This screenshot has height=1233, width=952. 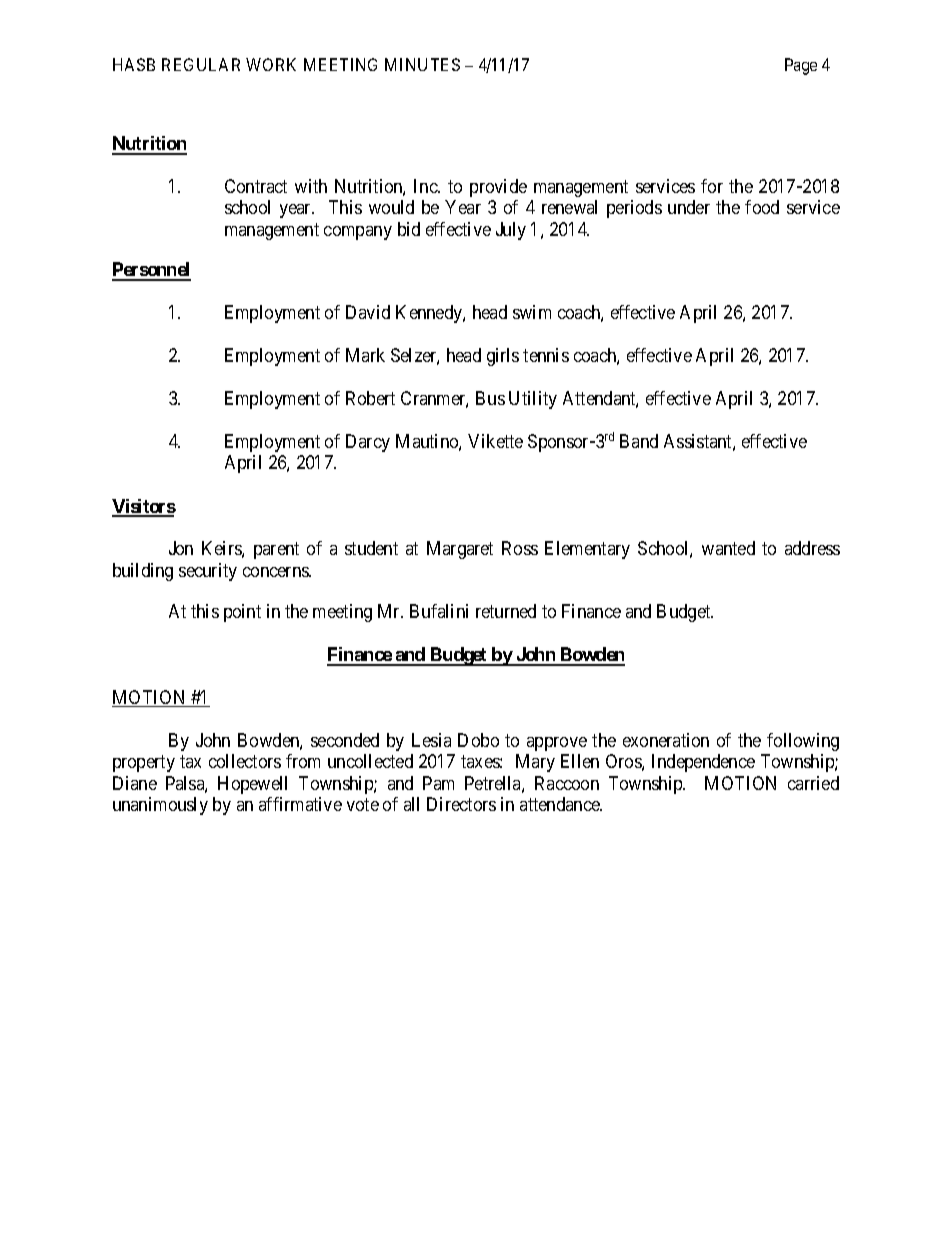 What do you see at coordinates (703, 763) in the screenshot?
I see `Independence` at bounding box center [703, 763].
